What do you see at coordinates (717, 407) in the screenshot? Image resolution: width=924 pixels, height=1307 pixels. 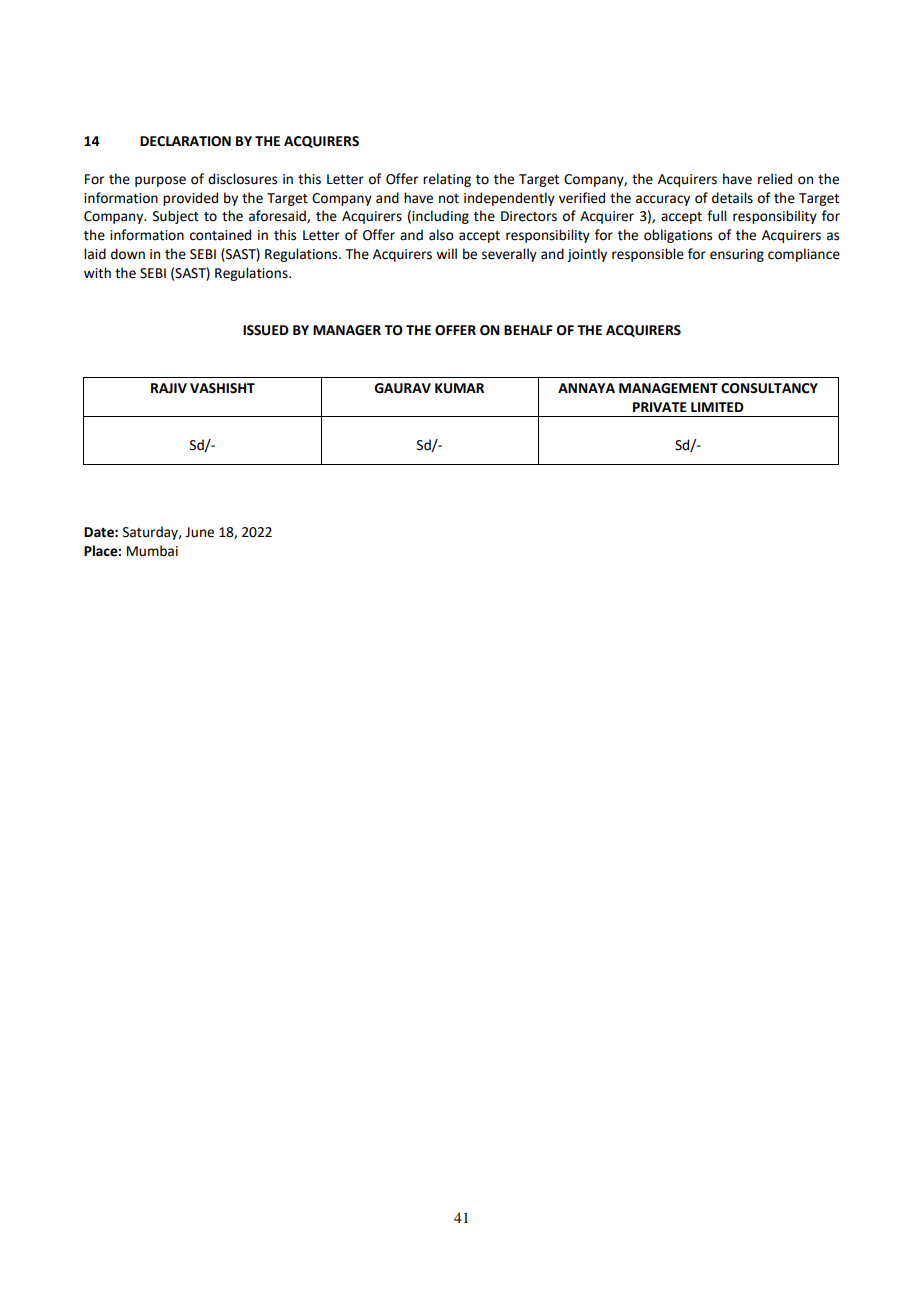 I see `LIMITED` at bounding box center [717, 407].
